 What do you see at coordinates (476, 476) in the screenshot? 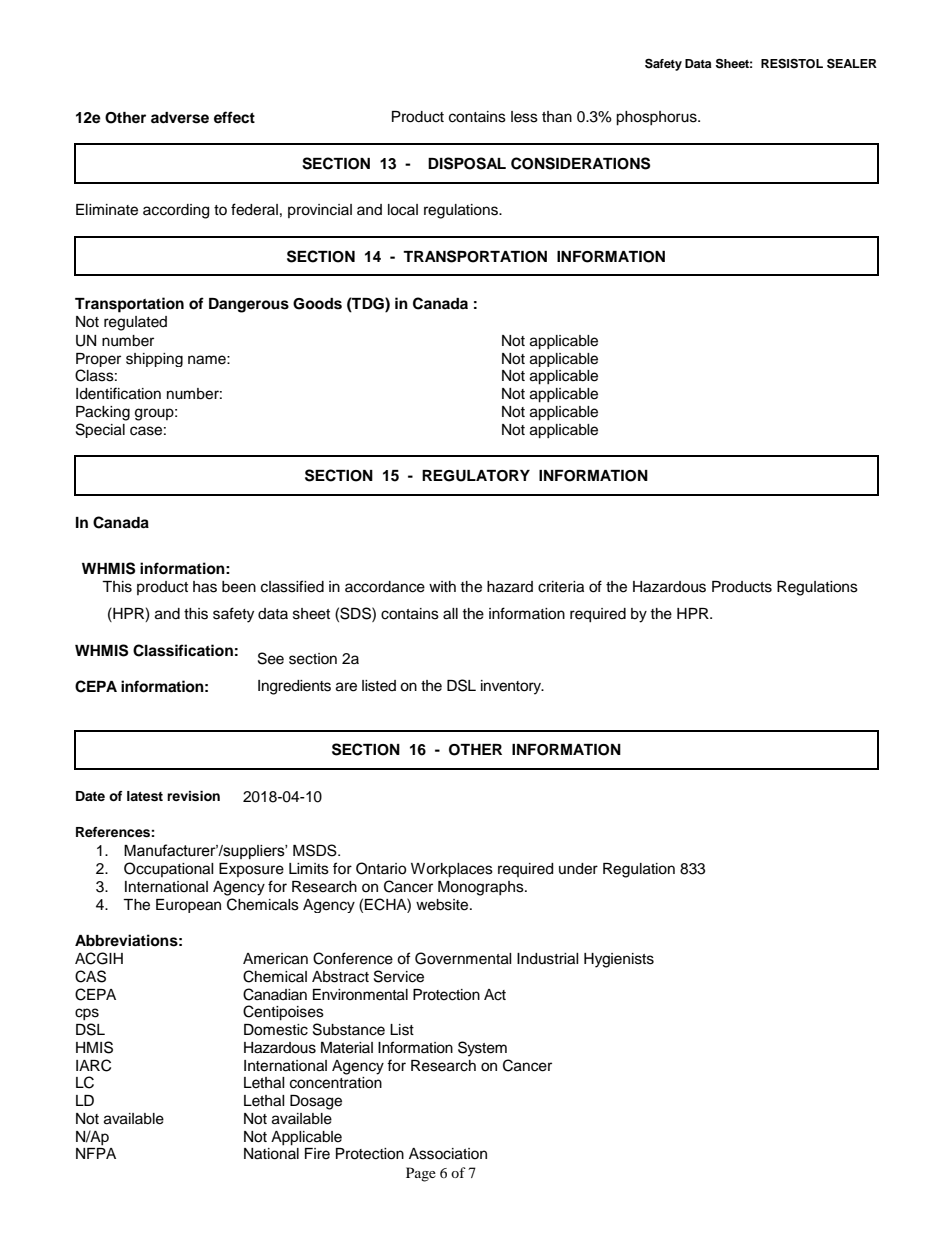
I see `REGULATORY` at bounding box center [476, 476].
